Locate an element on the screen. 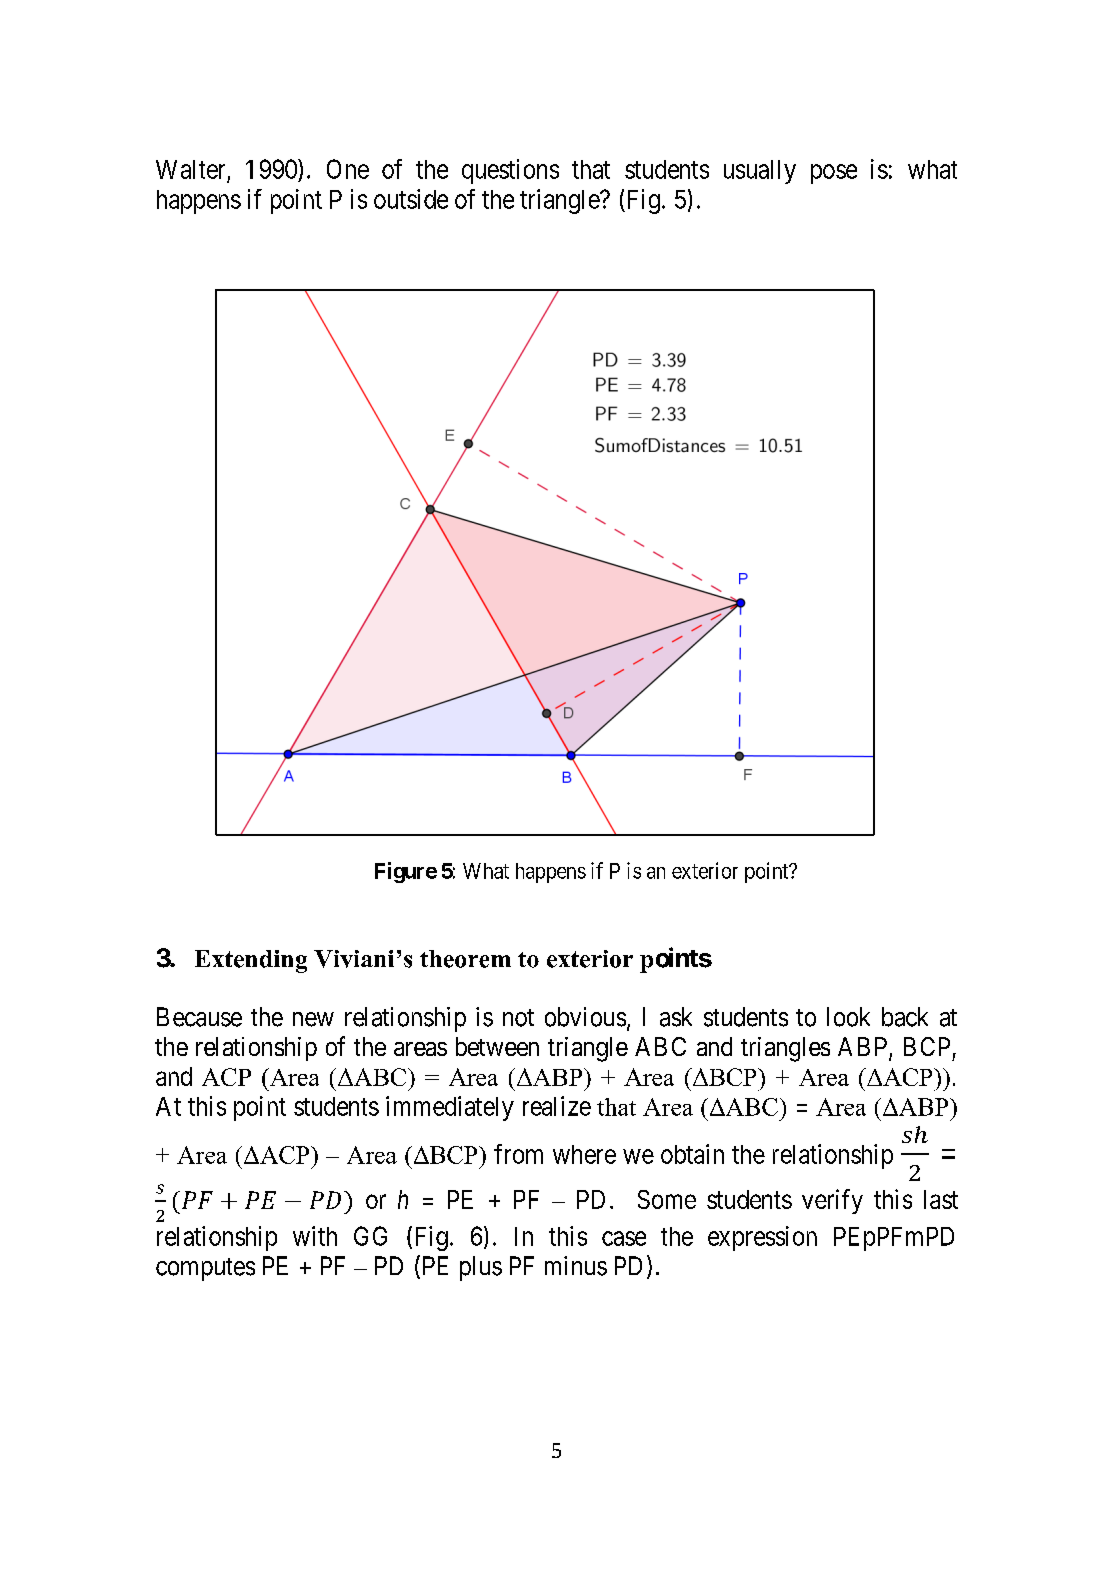  with is located at coordinates (315, 1236).
